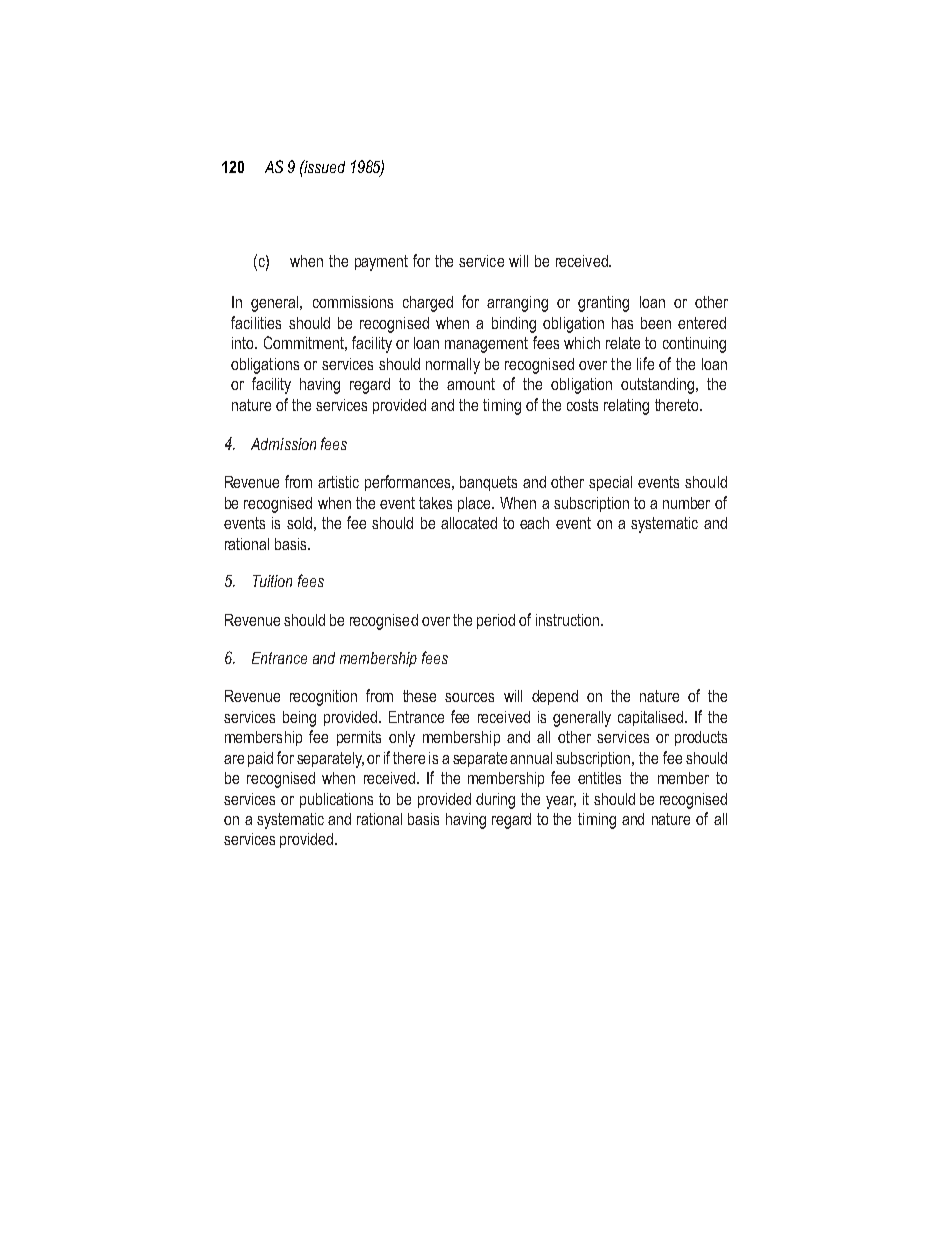  What do you see at coordinates (299, 523) in the screenshot?
I see `sold` at bounding box center [299, 523].
